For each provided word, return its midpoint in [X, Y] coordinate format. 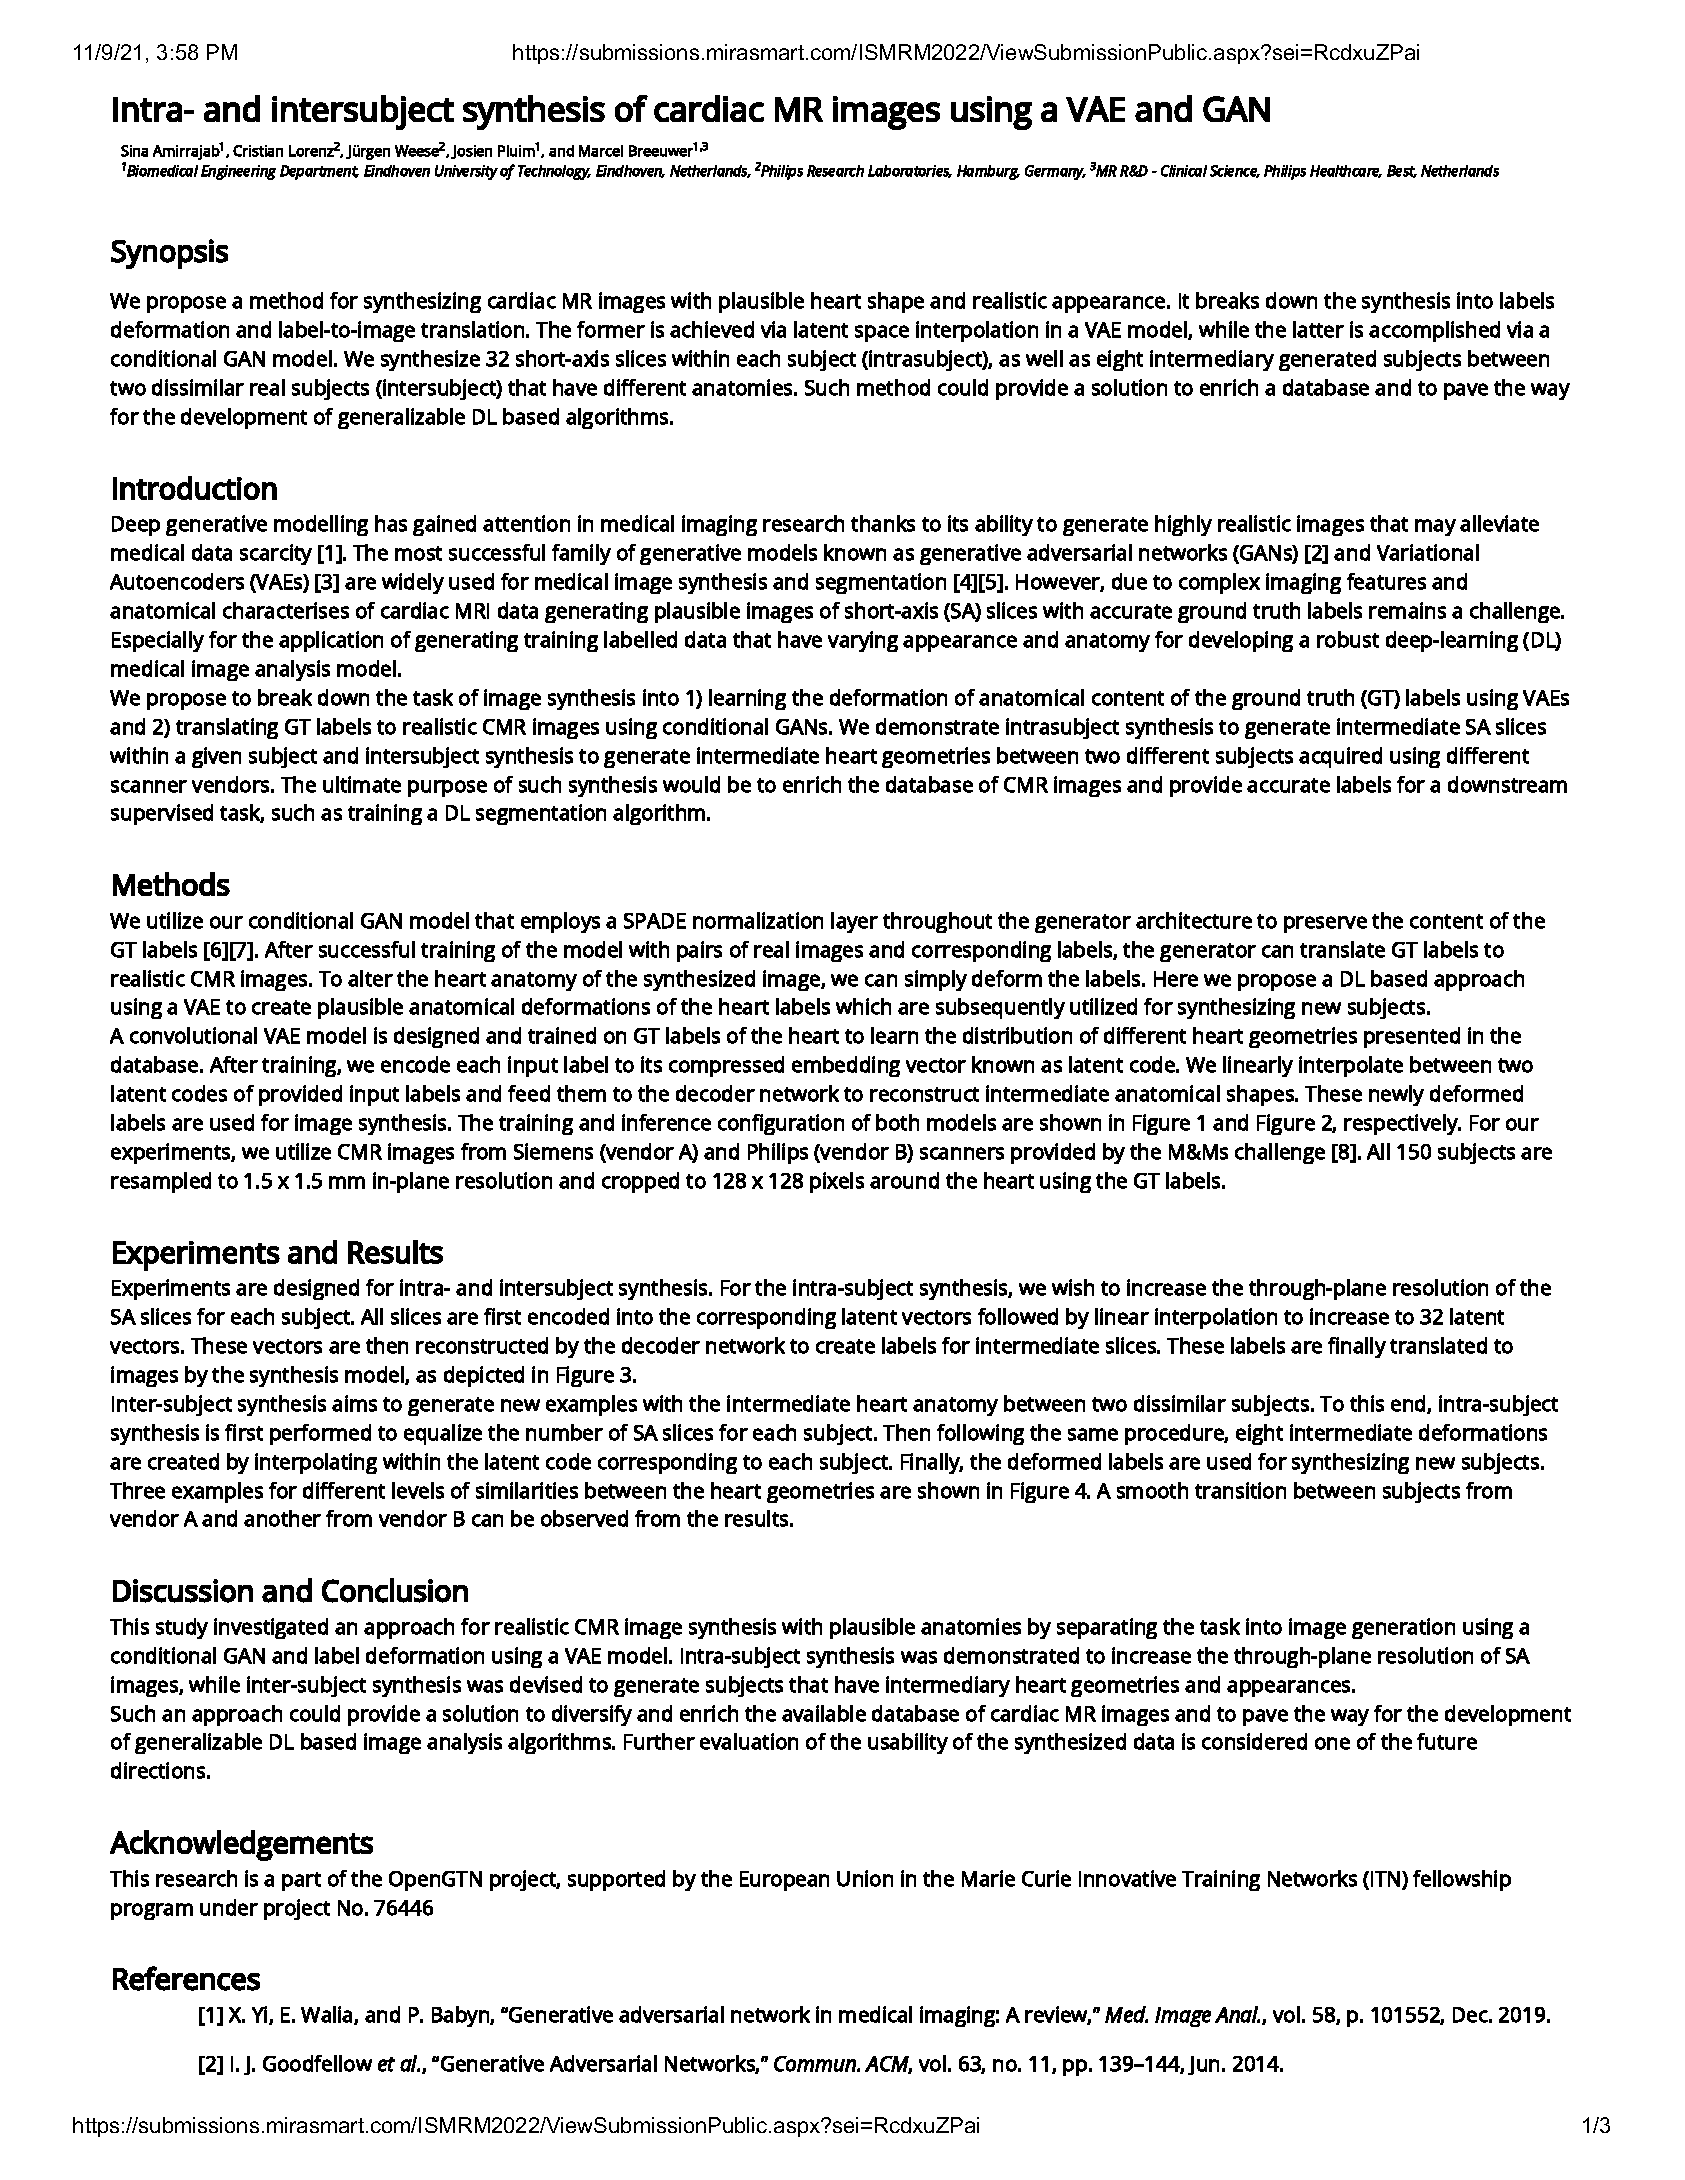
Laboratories [910, 171]
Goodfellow [317, 2063]
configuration [781, 1124]
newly [1396, 1095]
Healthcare [1346, 171]
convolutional [193, 1035]
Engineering [238, 172]
